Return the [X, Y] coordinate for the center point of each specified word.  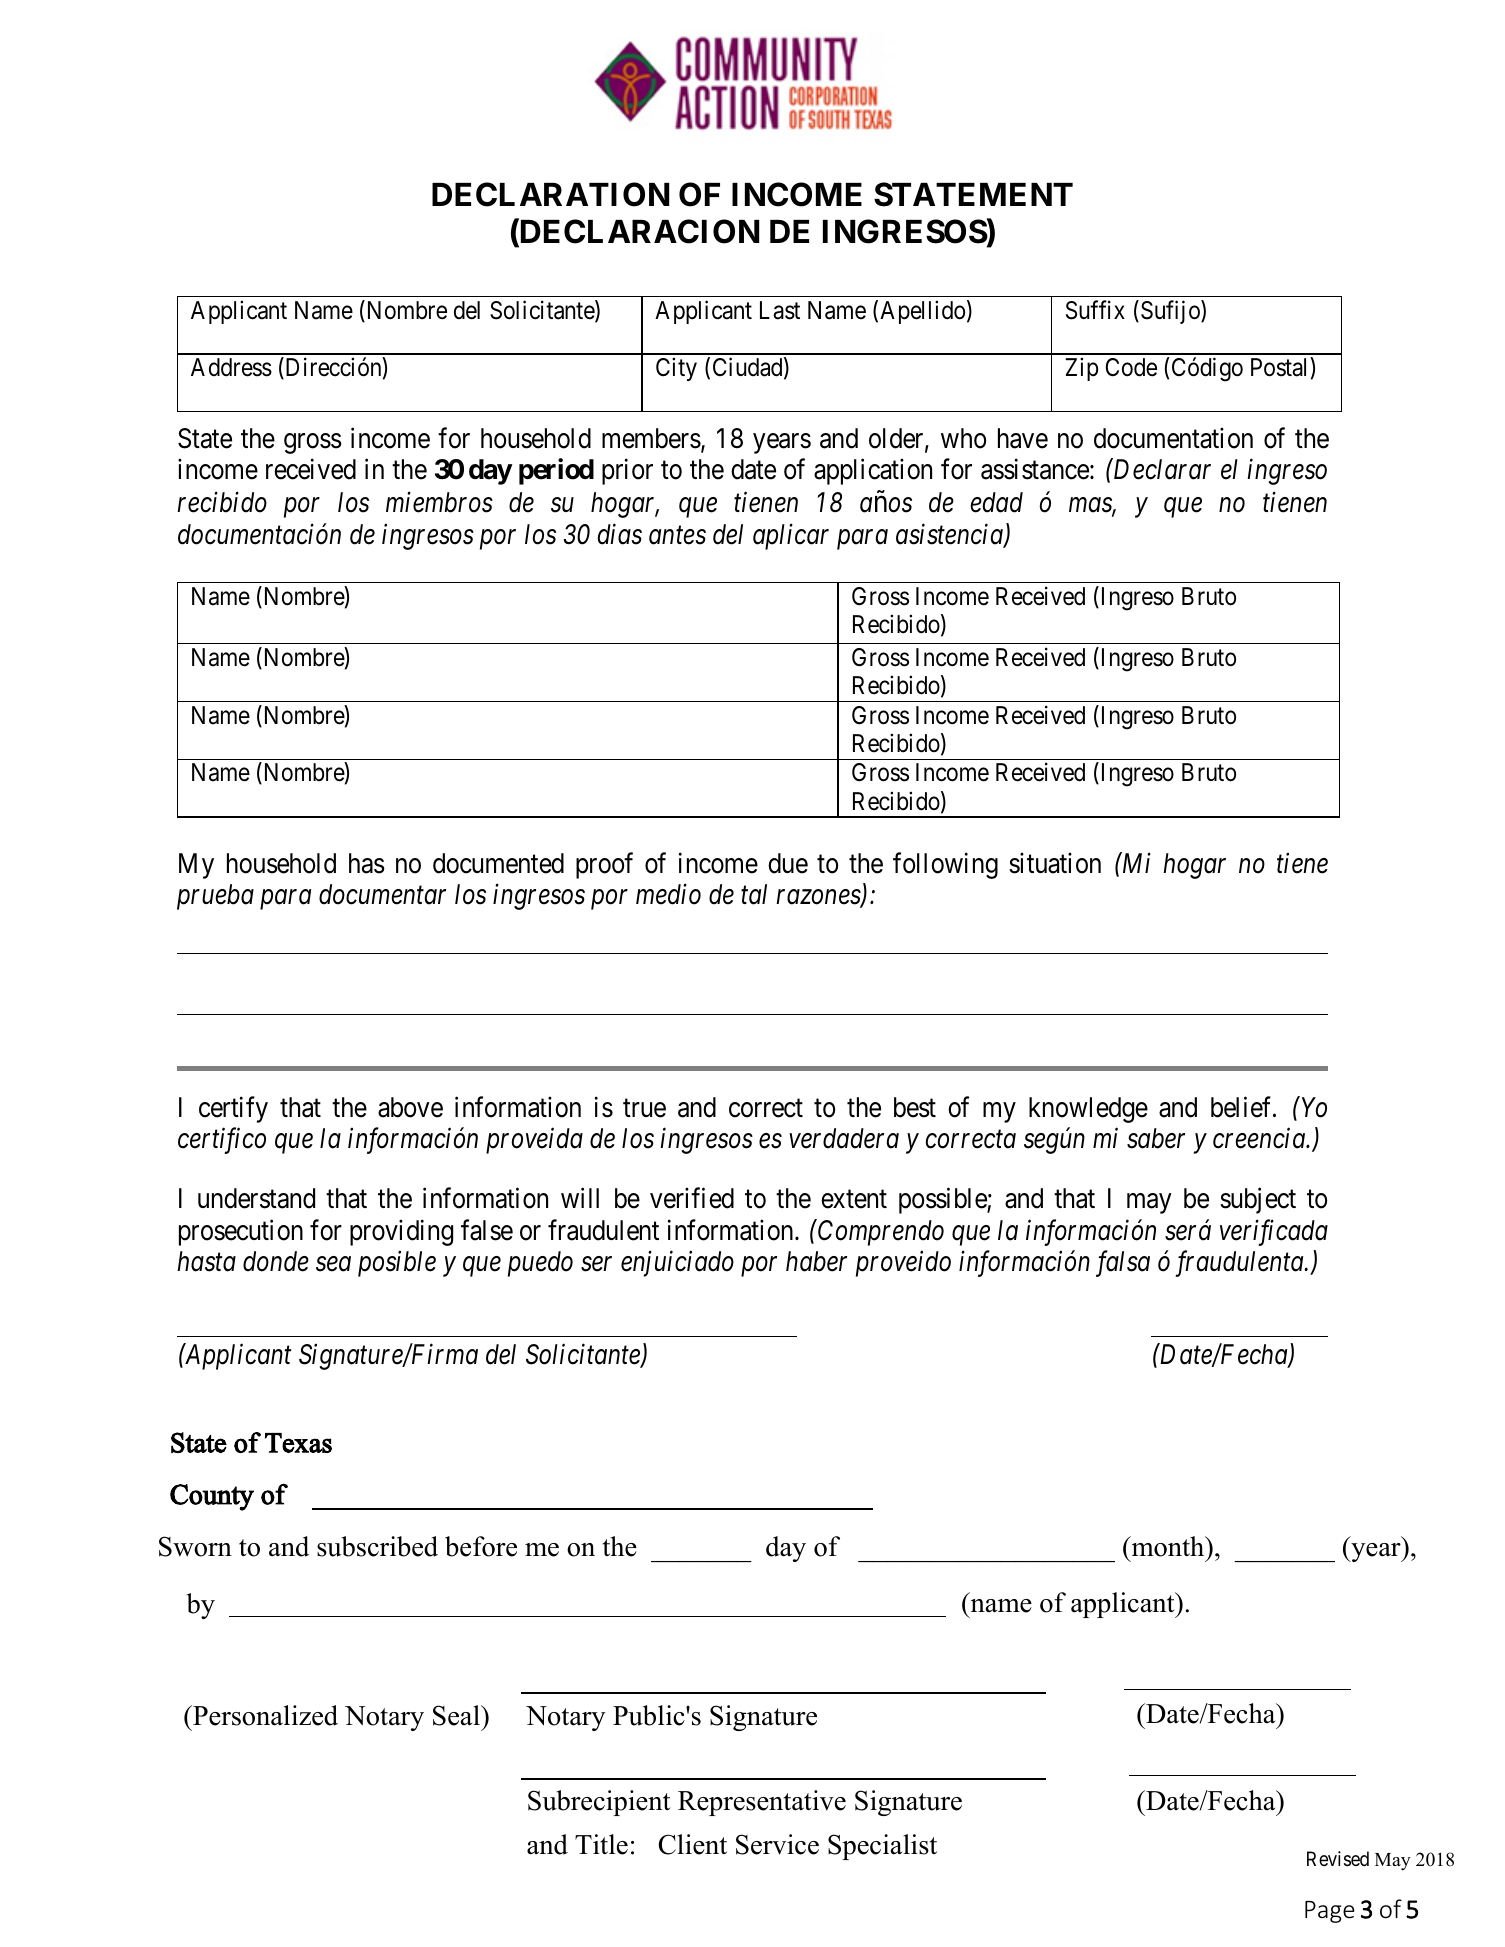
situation [1055, 863]
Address [231, 367]
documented [498, 863]
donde [276, 1261]
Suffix [1095, 310]
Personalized [264, 1715]
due [788, 863]
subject [1258, 1201]
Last [780, 310]
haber [816, 1261]
